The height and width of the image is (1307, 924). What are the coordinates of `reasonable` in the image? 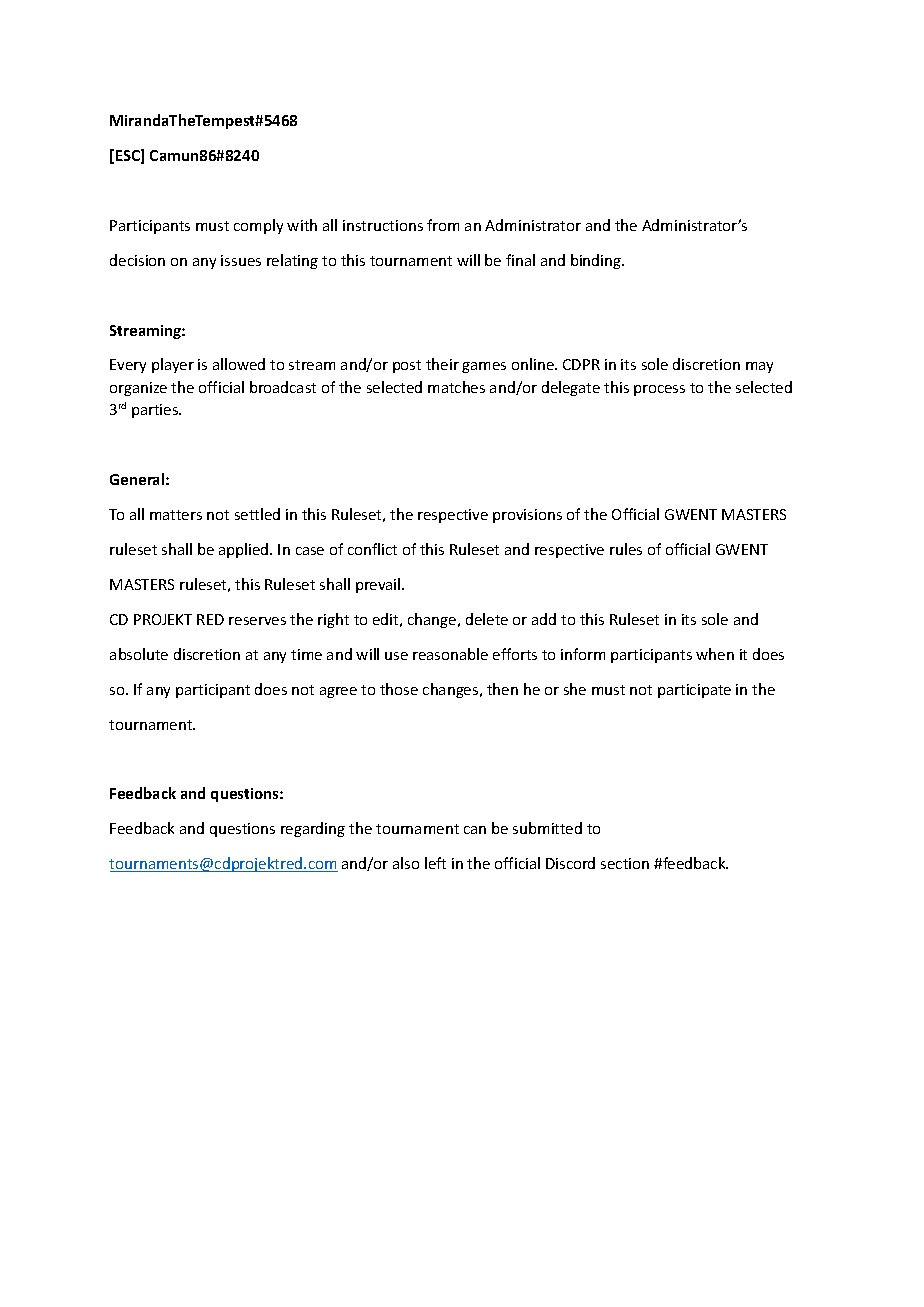 It's located at (450, 654).
